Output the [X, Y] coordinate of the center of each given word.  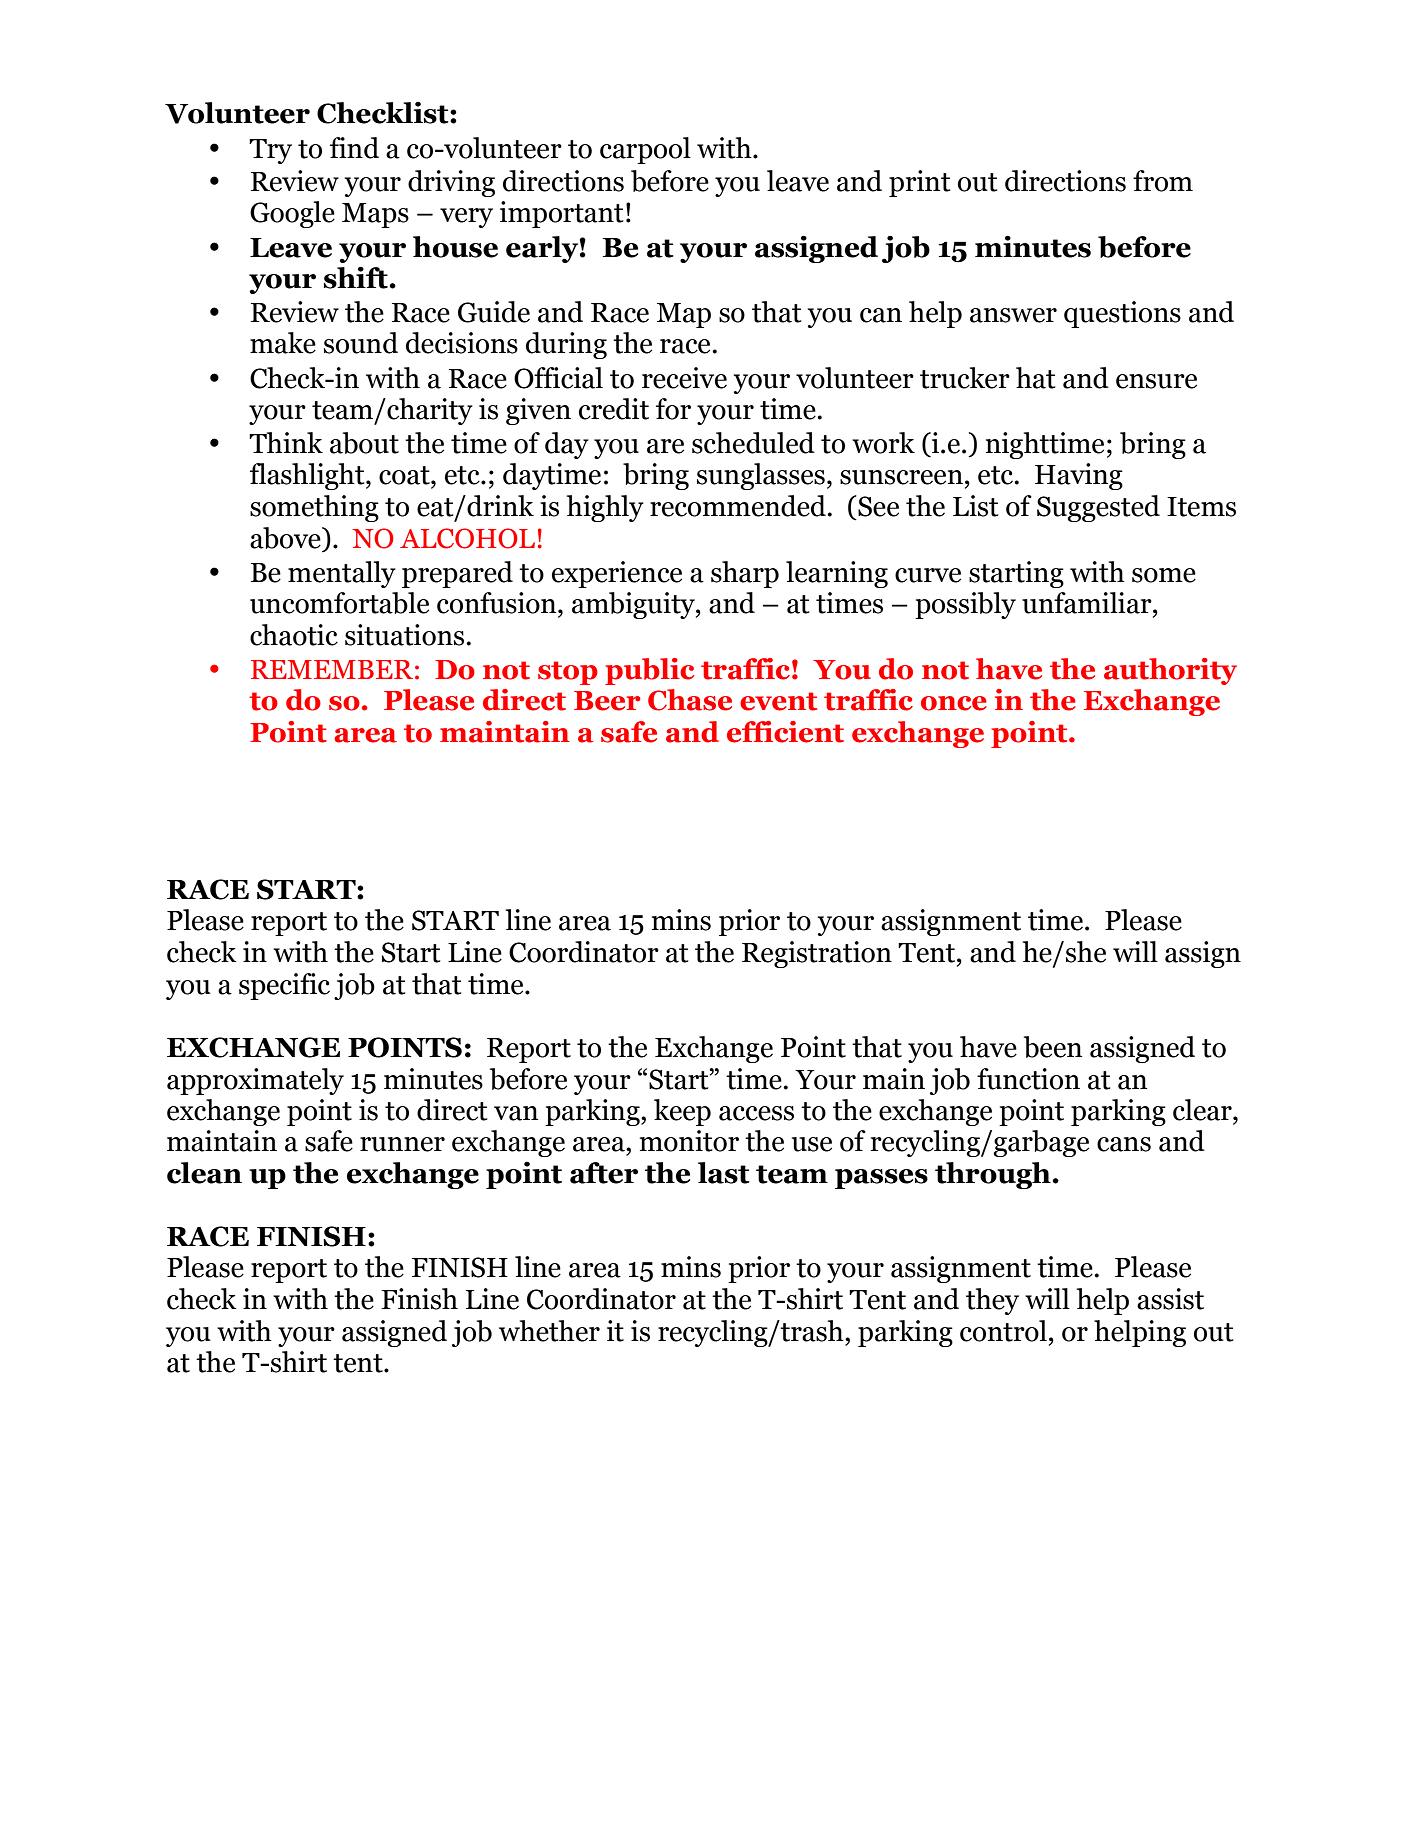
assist [1170, 1299]
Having [1079, 476]
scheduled [753, 443]
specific [284, 986]
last [724, 1173]
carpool [645, 150]
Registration [817, 954]
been [1053, 1047]
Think [286, 442]
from [1163, 181]
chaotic [294, 635]
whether [549, 1331]
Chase [690, 700]
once [954, 703]
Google [292, 214]
